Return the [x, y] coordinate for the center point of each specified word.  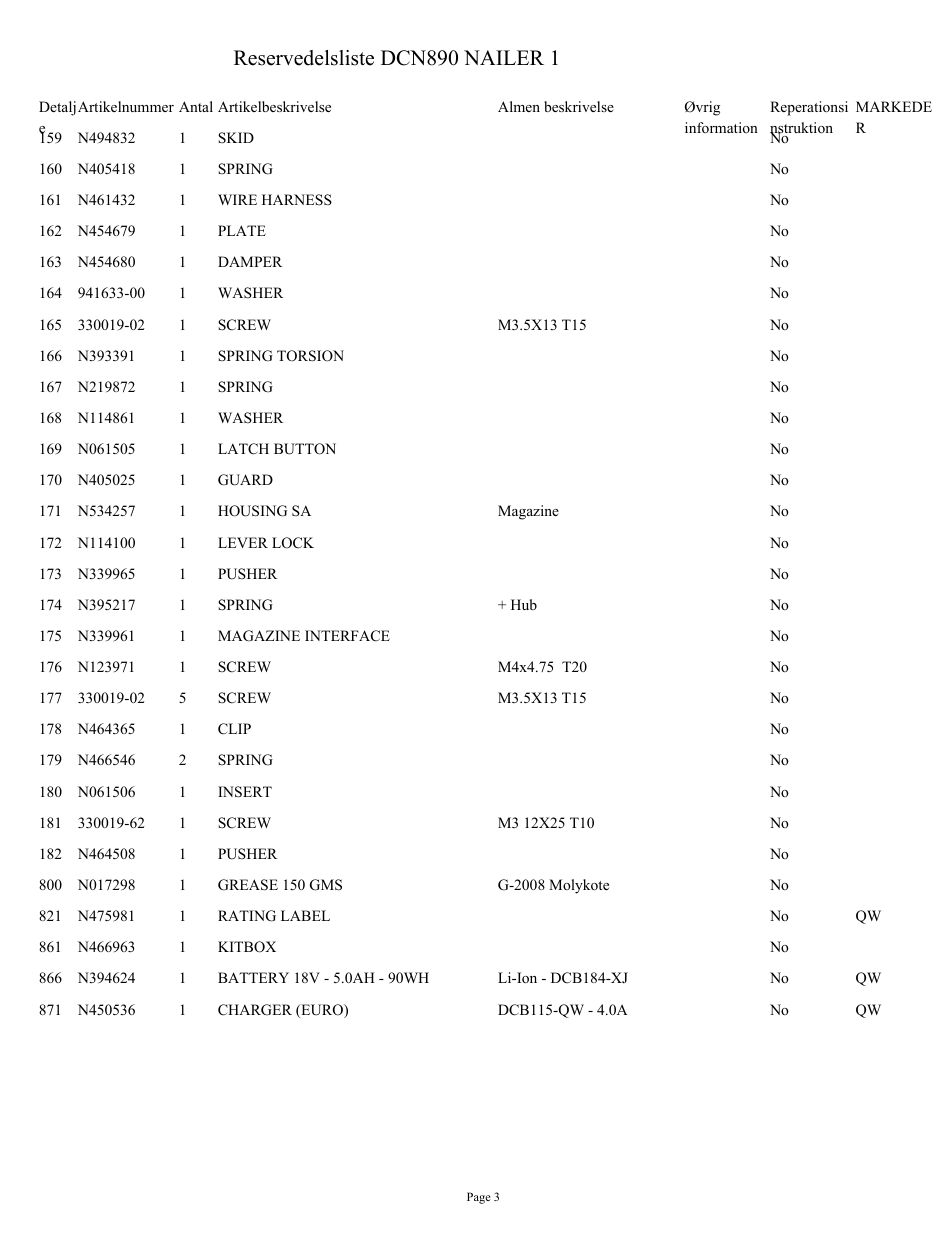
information [721, 127]
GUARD [245, 480]
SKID [236, 138]
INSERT [245, 792]
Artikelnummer [126, 106]
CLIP [234, 729]
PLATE [242, 230]
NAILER [504, 57]
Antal [196, 106]
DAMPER [250, 261]
